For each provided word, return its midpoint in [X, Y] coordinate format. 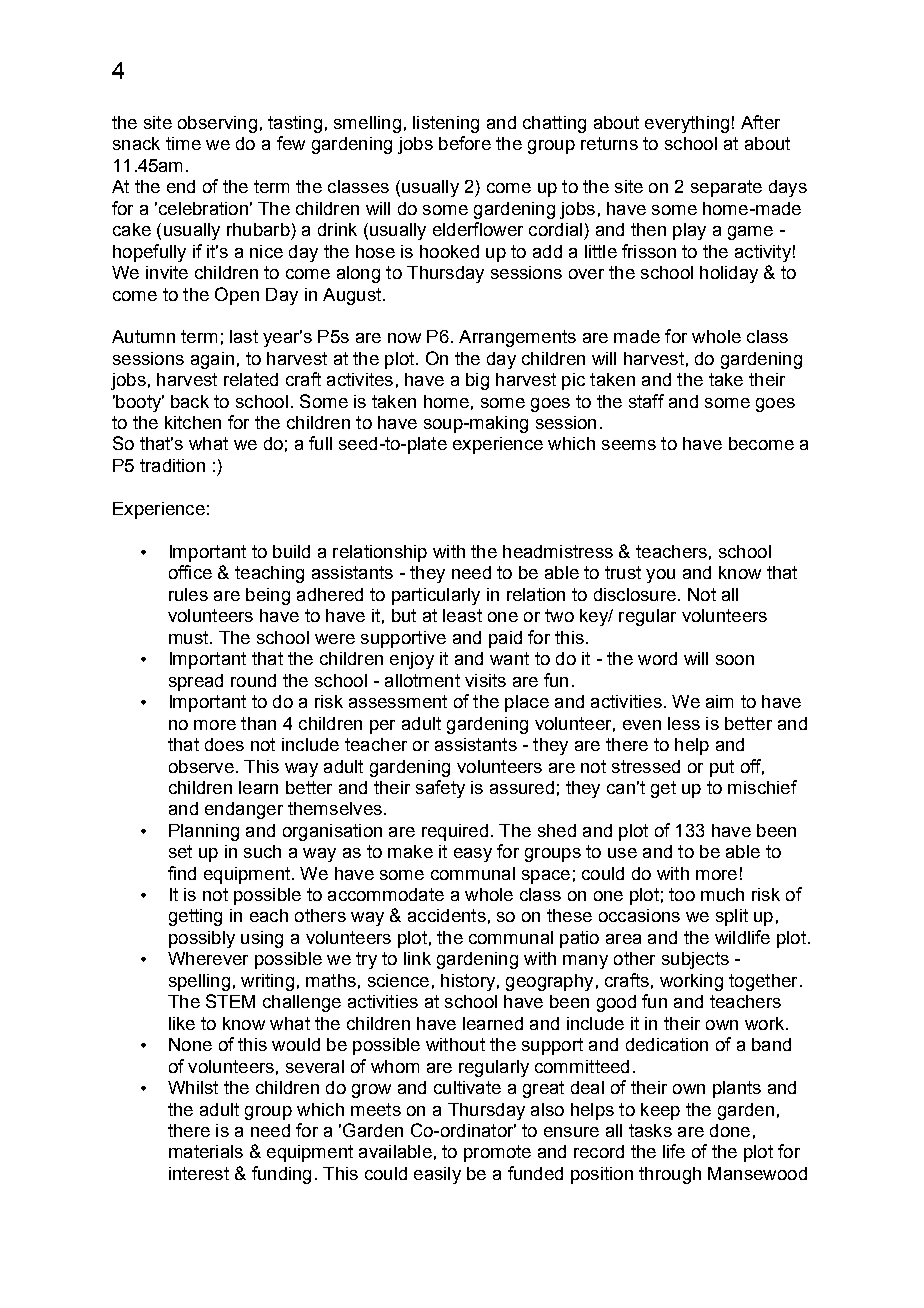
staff [646, 401]
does [224, 744]
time [183, 143]
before [465, 143]
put [722, 768]
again [212, 360]
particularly [436, 596]
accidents [447, 915]
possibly [202, 939]
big [477, 381]
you [660, 576]
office [190, 572]
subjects [695, 960]
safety [440, 789]
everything [687, 124]
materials [206, 1151]
